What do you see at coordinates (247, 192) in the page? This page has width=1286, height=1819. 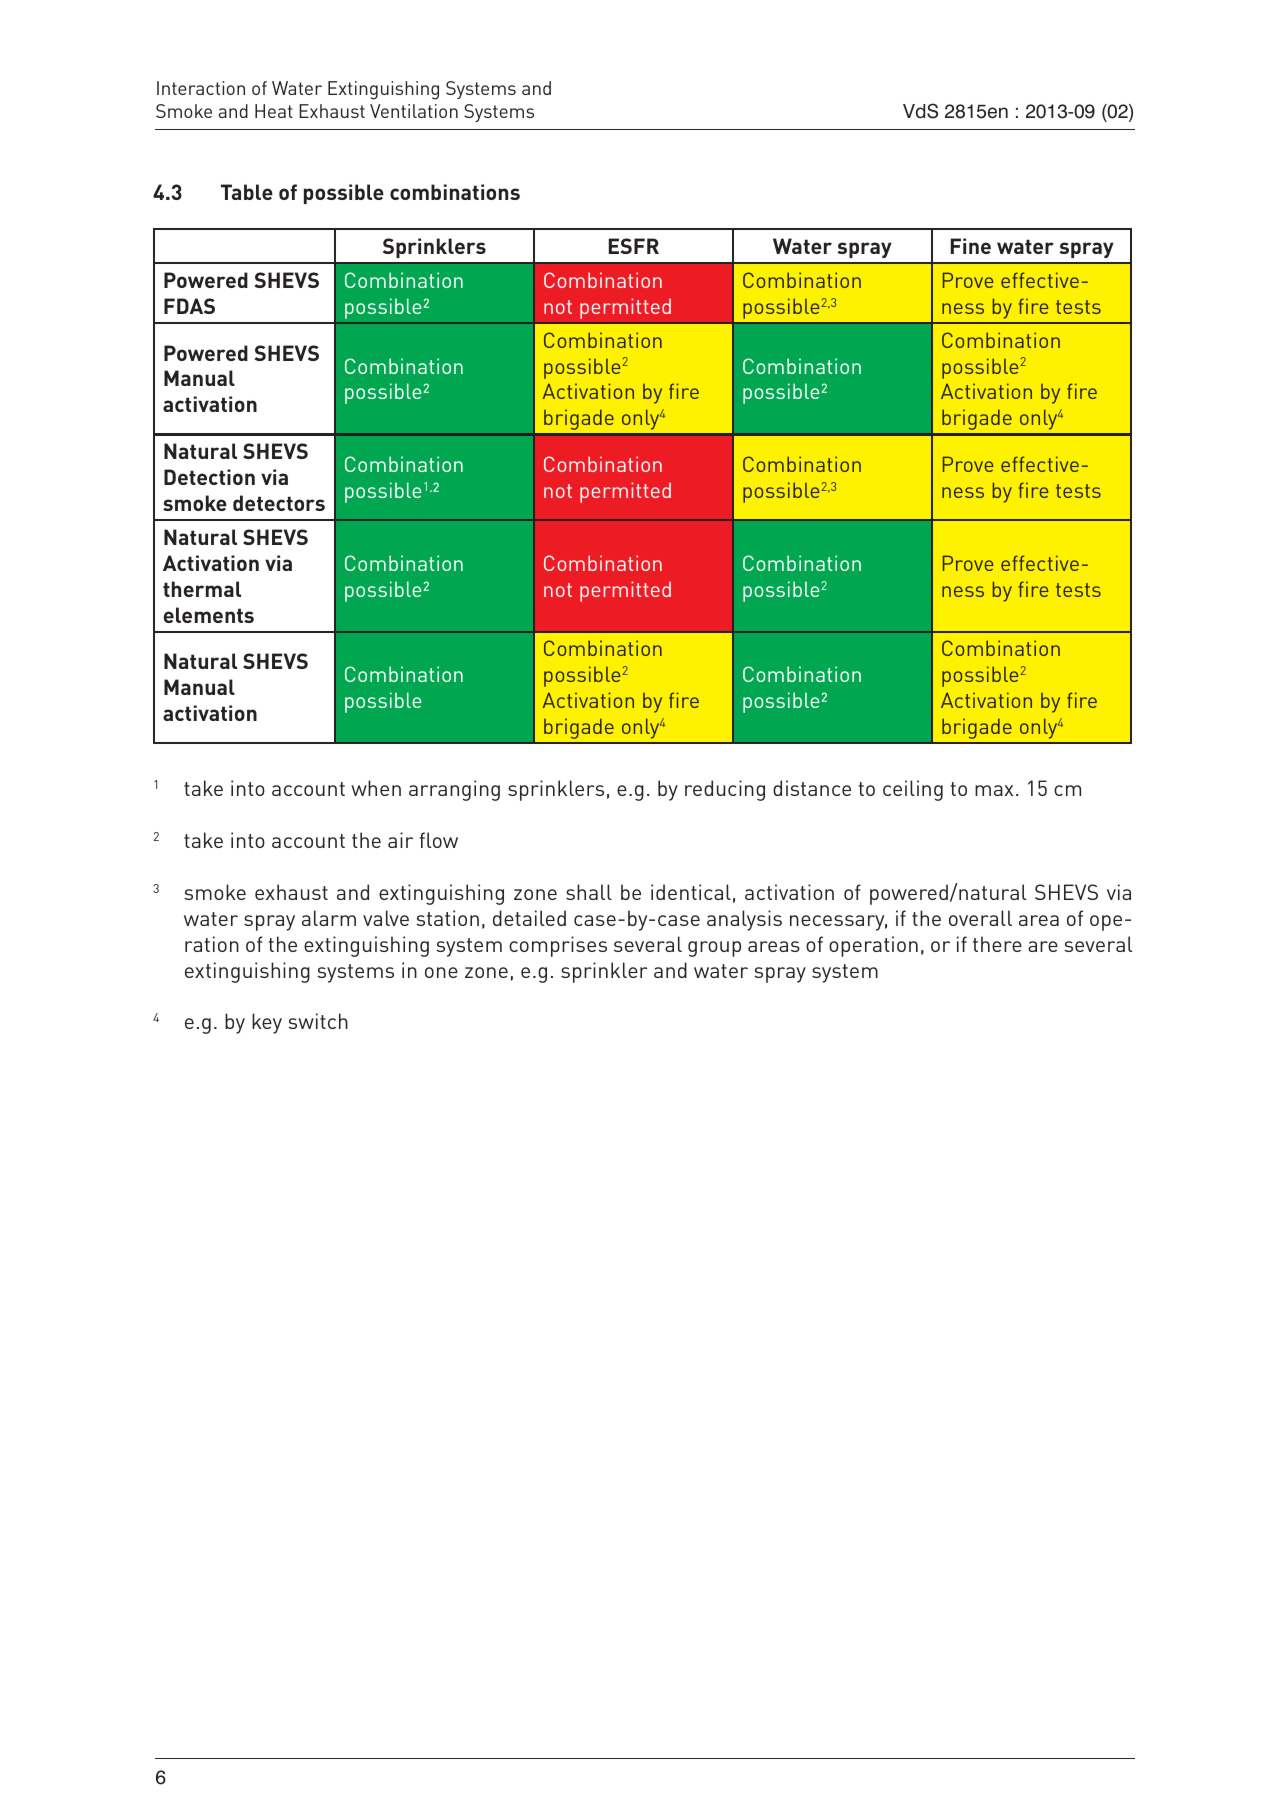 I see `Table` at bounding box center [247, 192].
